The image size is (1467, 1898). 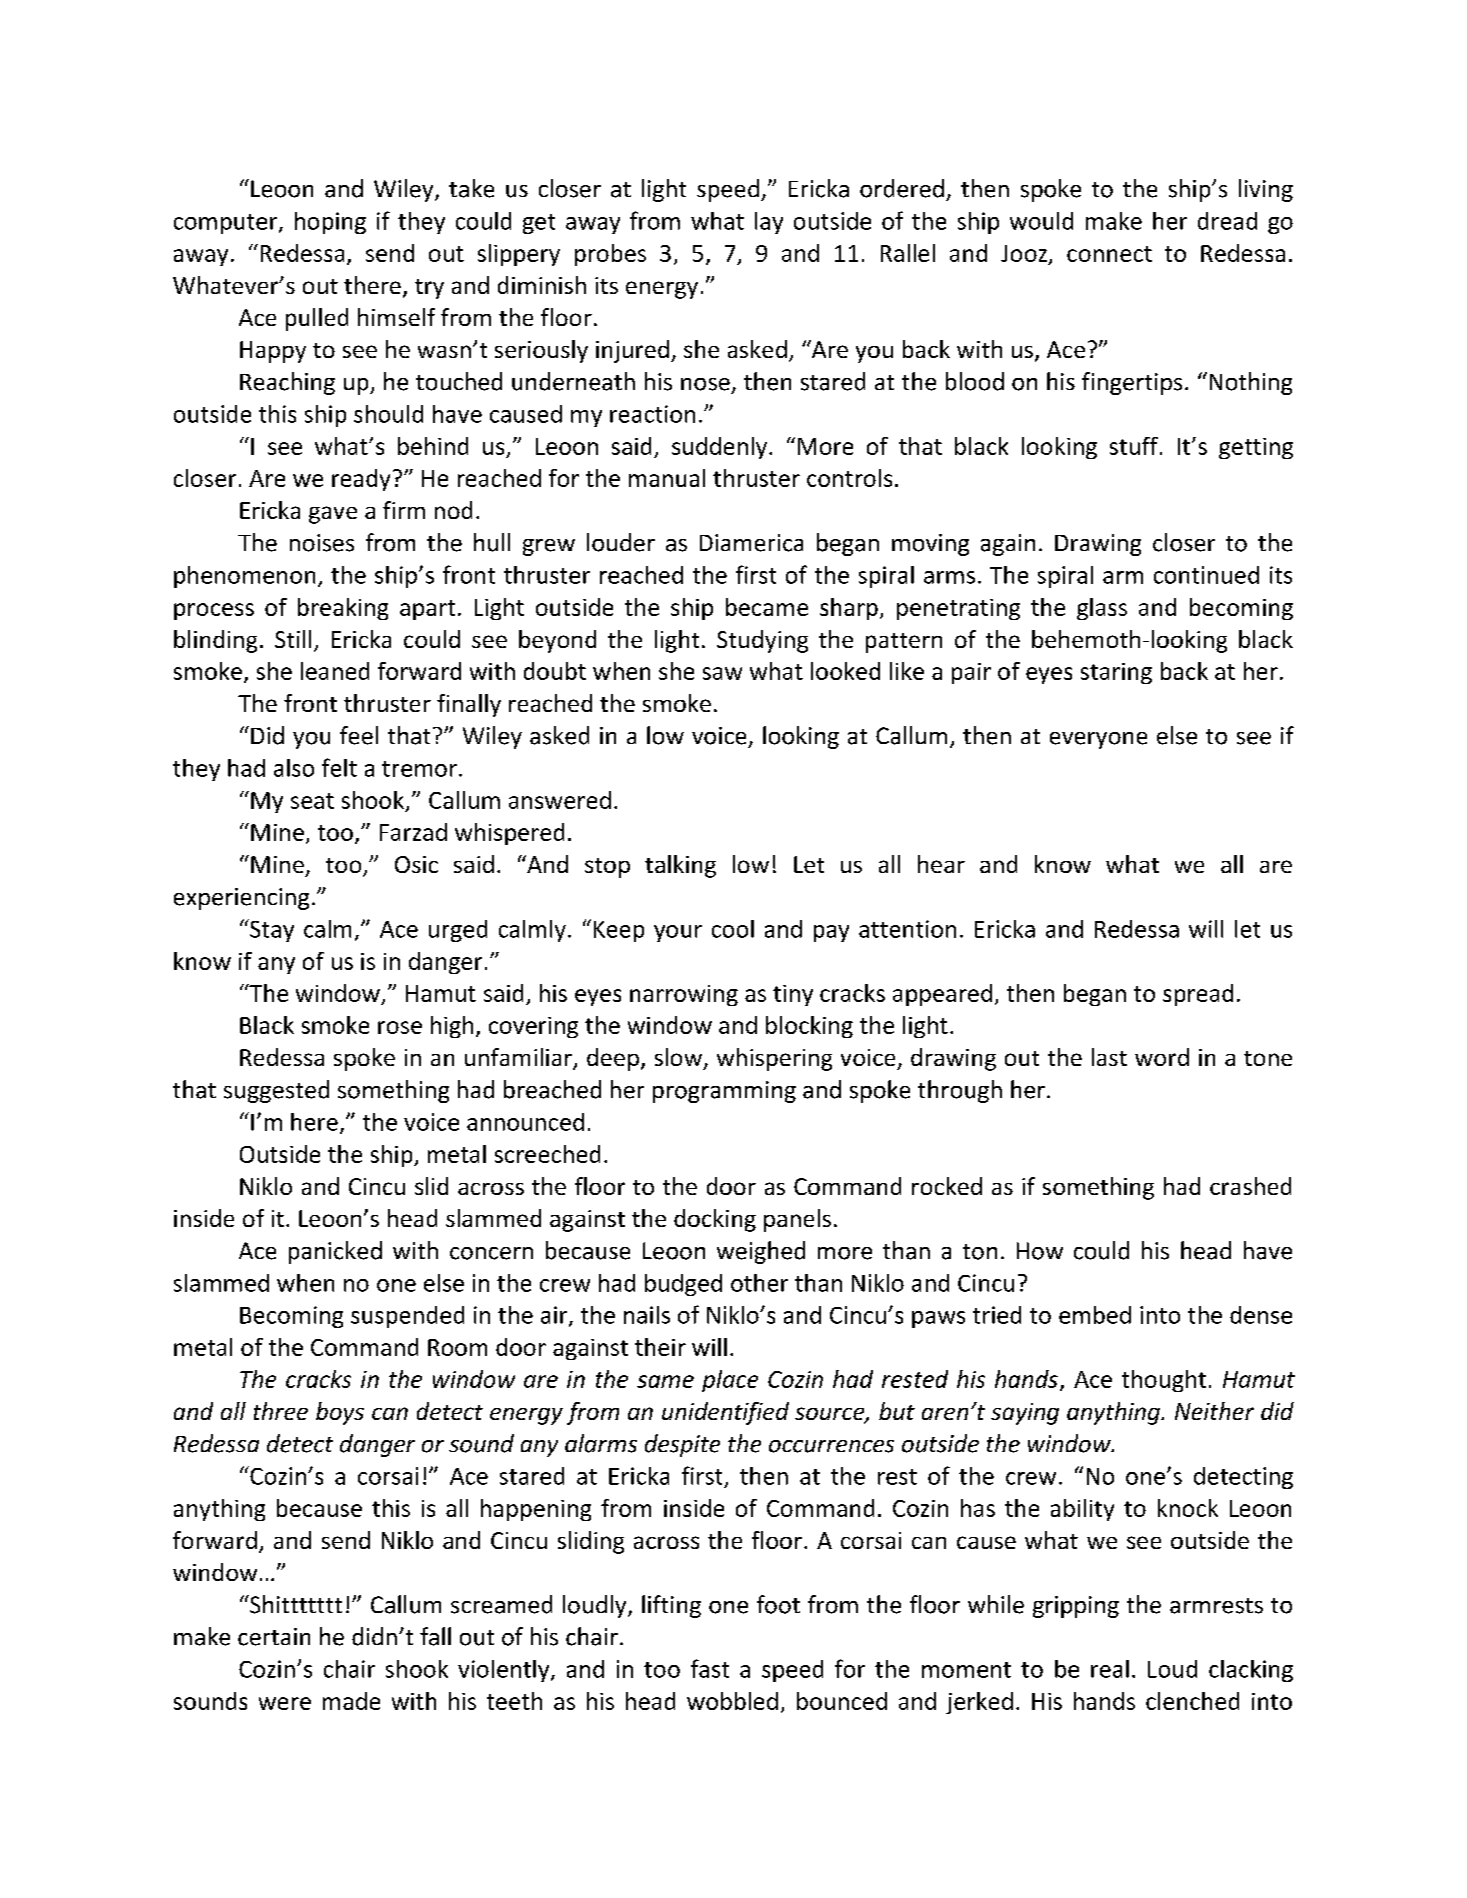 What do you see at coordinates (767, 607) in the image?
I see `became` at bounding box center [767, 607].
